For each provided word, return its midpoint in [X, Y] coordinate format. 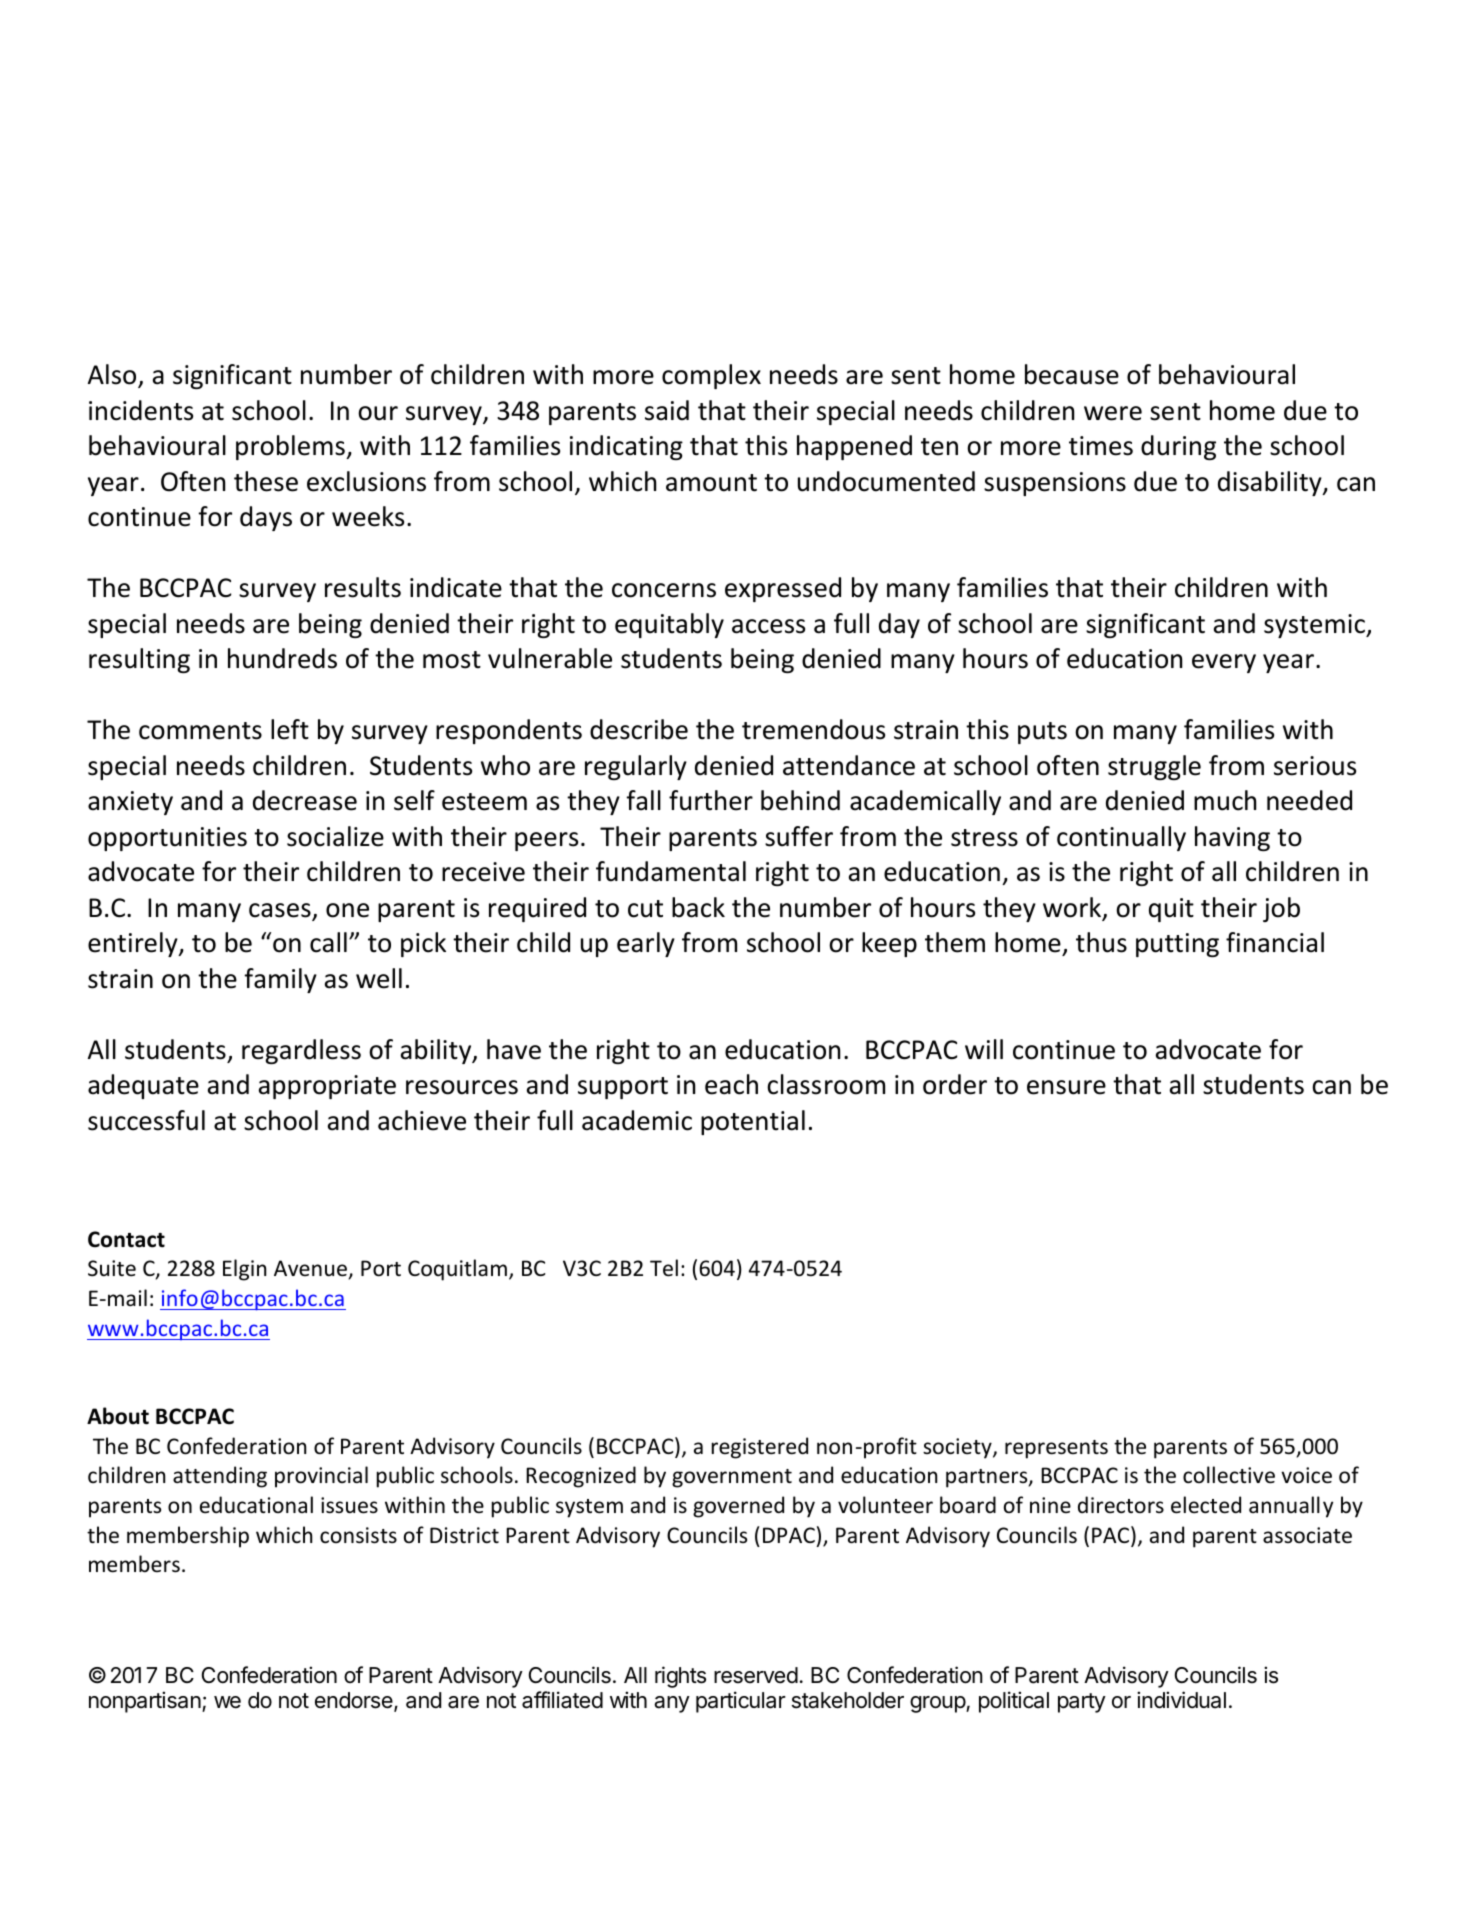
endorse [355, 1701]
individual [1181, 1700]
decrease [305, 800]
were [1113, 413]
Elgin [244, 1270]
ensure [1066, 1087]
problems [291, 447]
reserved [756, 1675]
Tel [664, 1268]
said [667, 410]
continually [1121, 838]
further [711, 800]
